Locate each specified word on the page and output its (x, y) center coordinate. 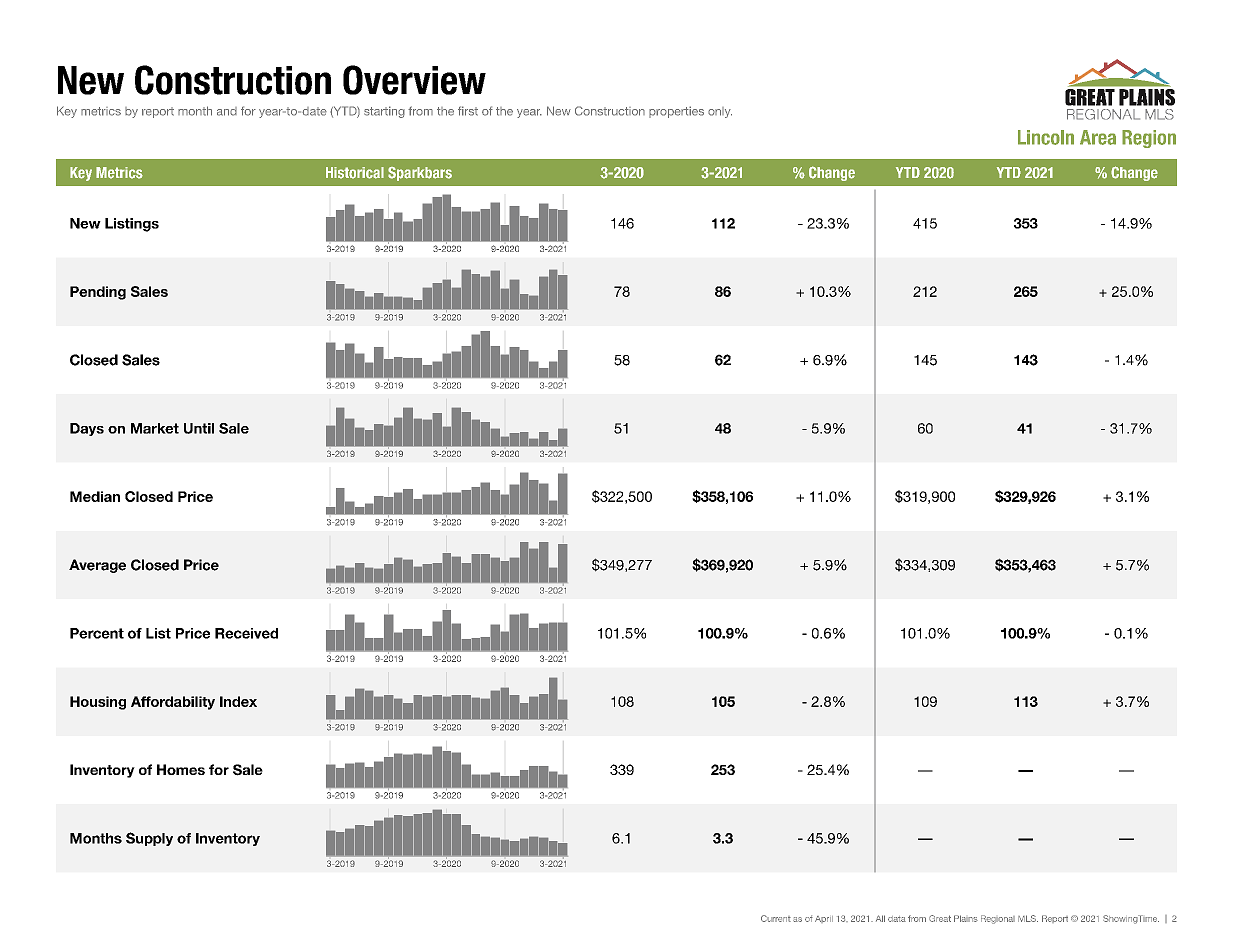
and (227, 111)
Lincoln (1046, 137)
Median (95, 496)
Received (246, 633)
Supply (149, 839)
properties (676, 112)
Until (199, 428)
